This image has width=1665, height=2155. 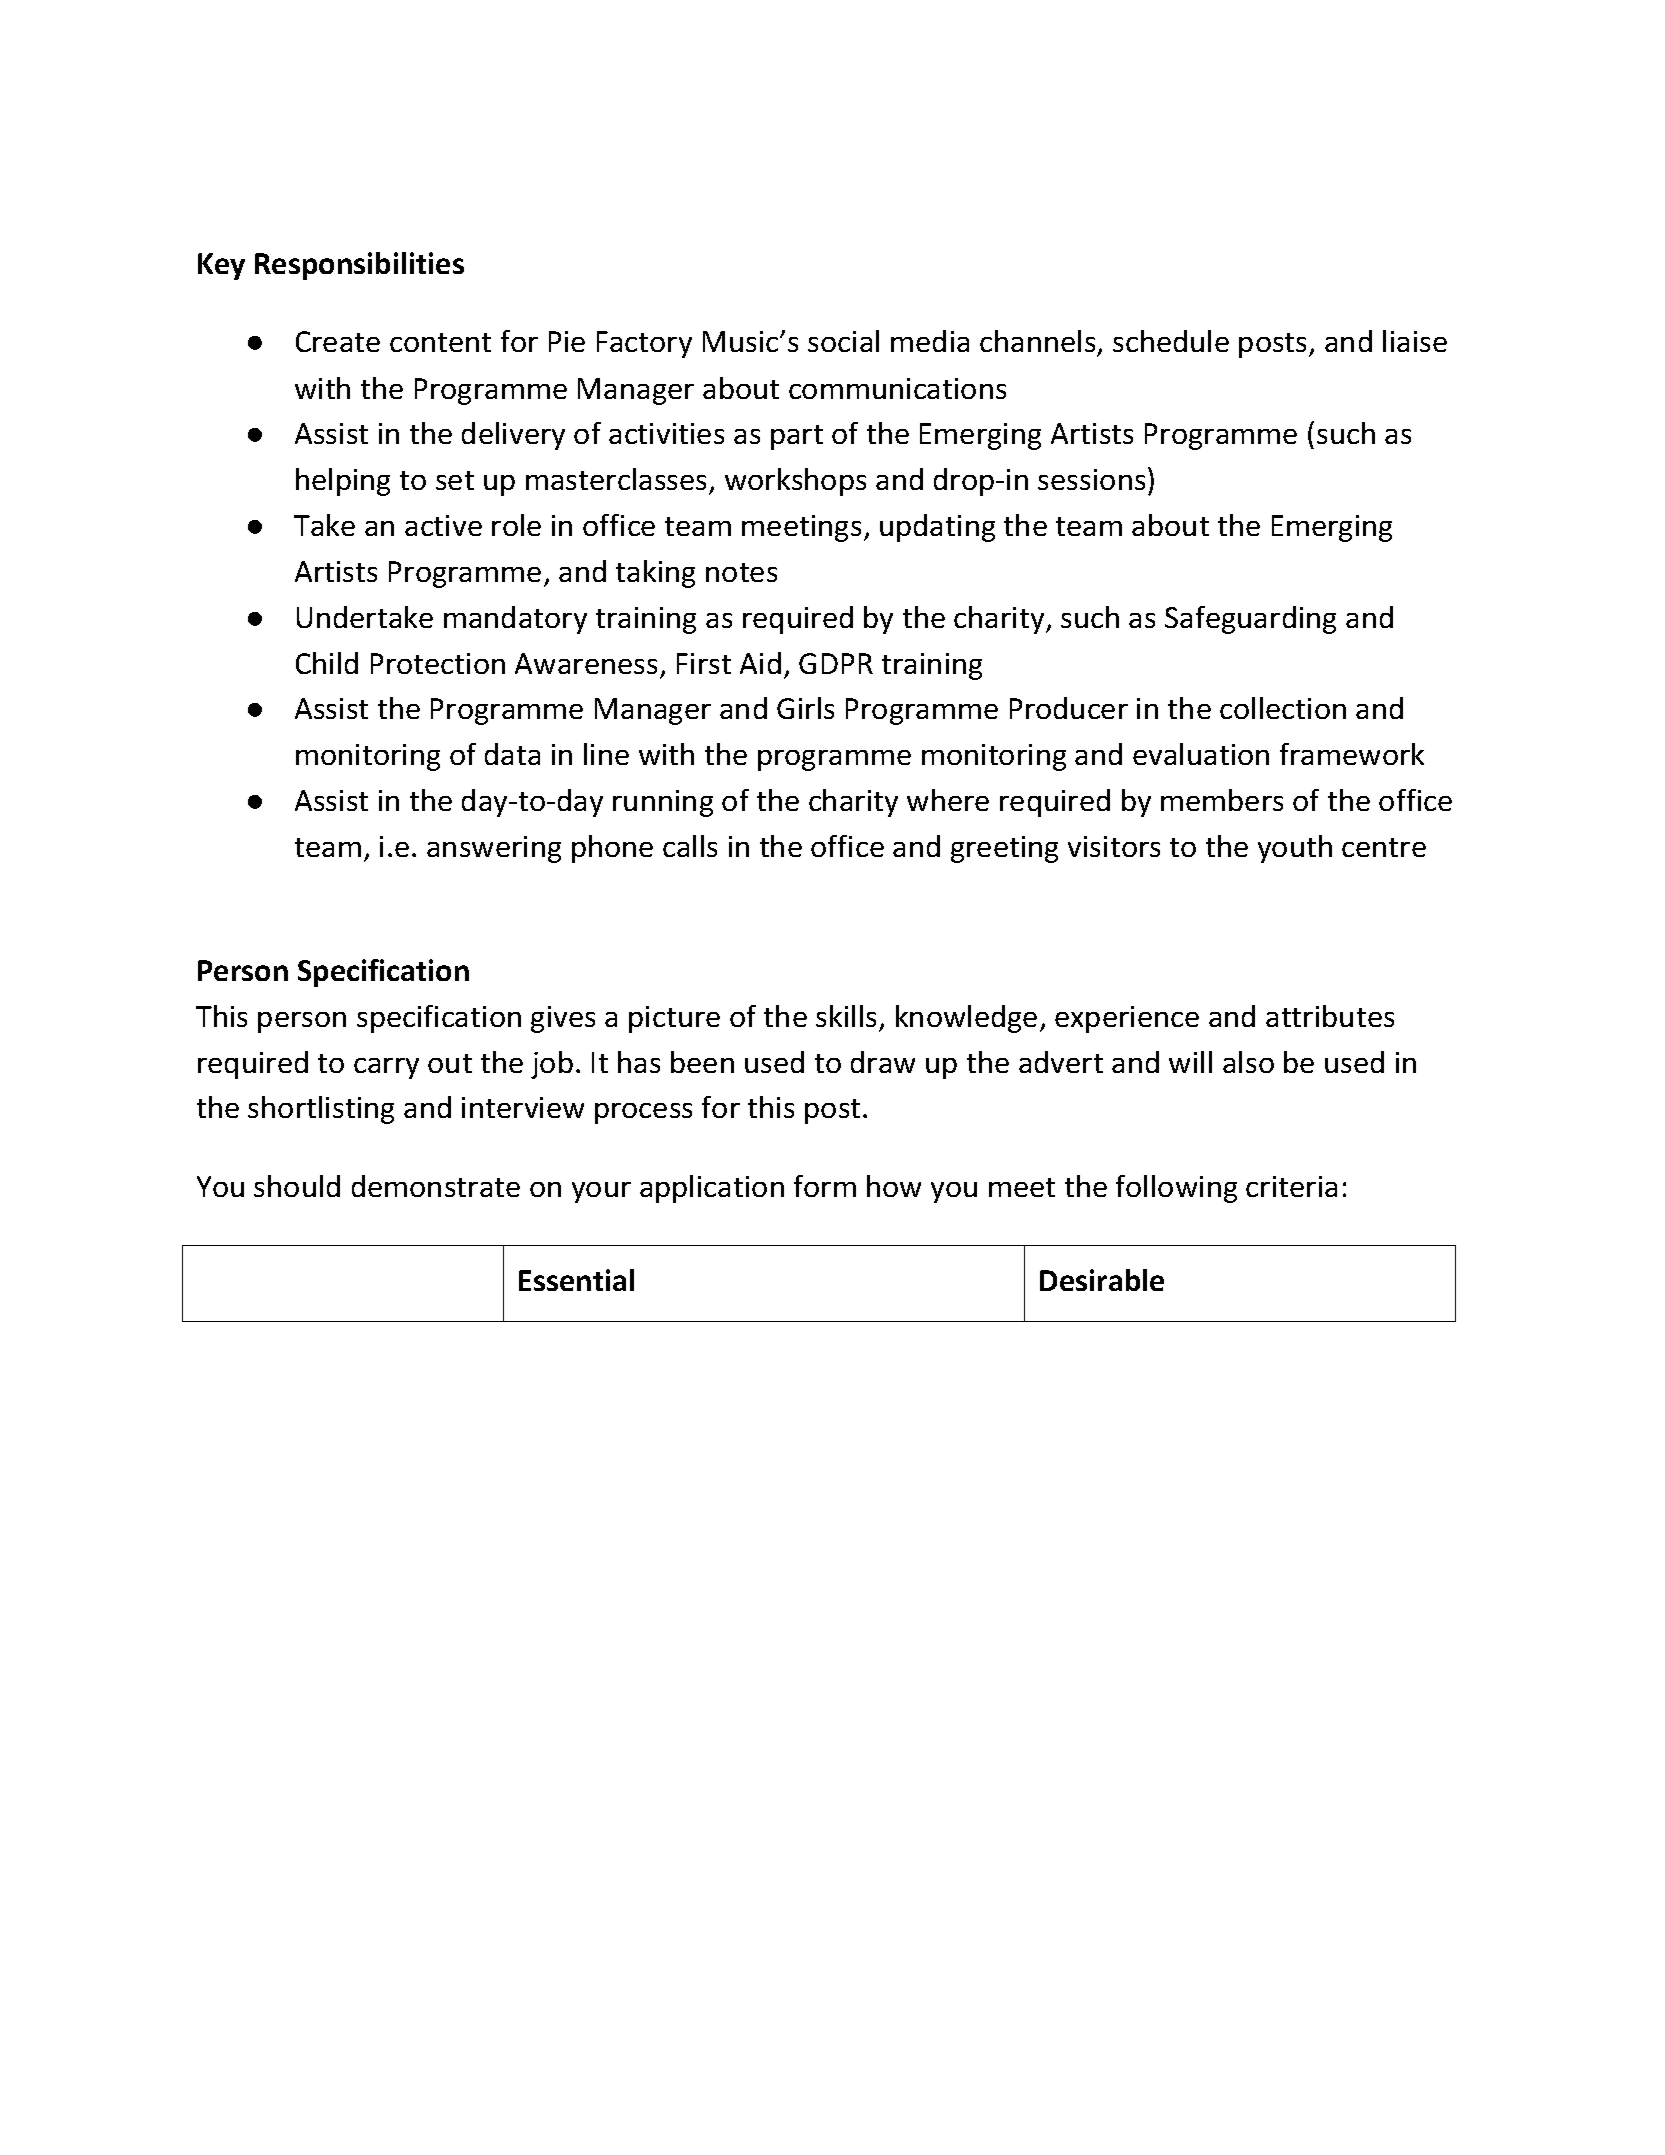 I want to click on notes, so click(x=741, y=572).
